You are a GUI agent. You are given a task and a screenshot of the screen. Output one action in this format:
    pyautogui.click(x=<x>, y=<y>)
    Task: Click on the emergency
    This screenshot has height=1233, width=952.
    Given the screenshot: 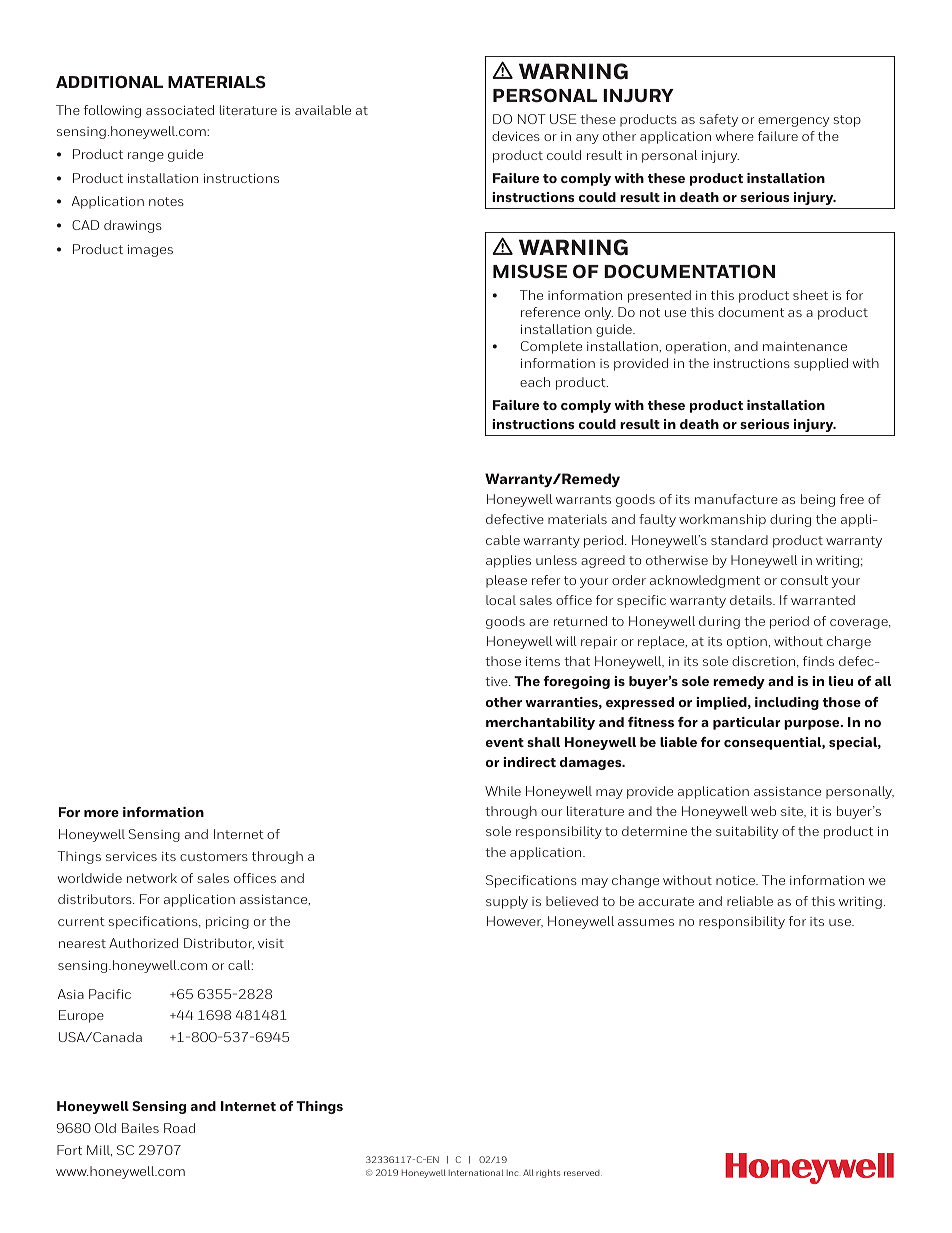 What is the action you would take?
    pyautogui.click(x=793, y=122)
